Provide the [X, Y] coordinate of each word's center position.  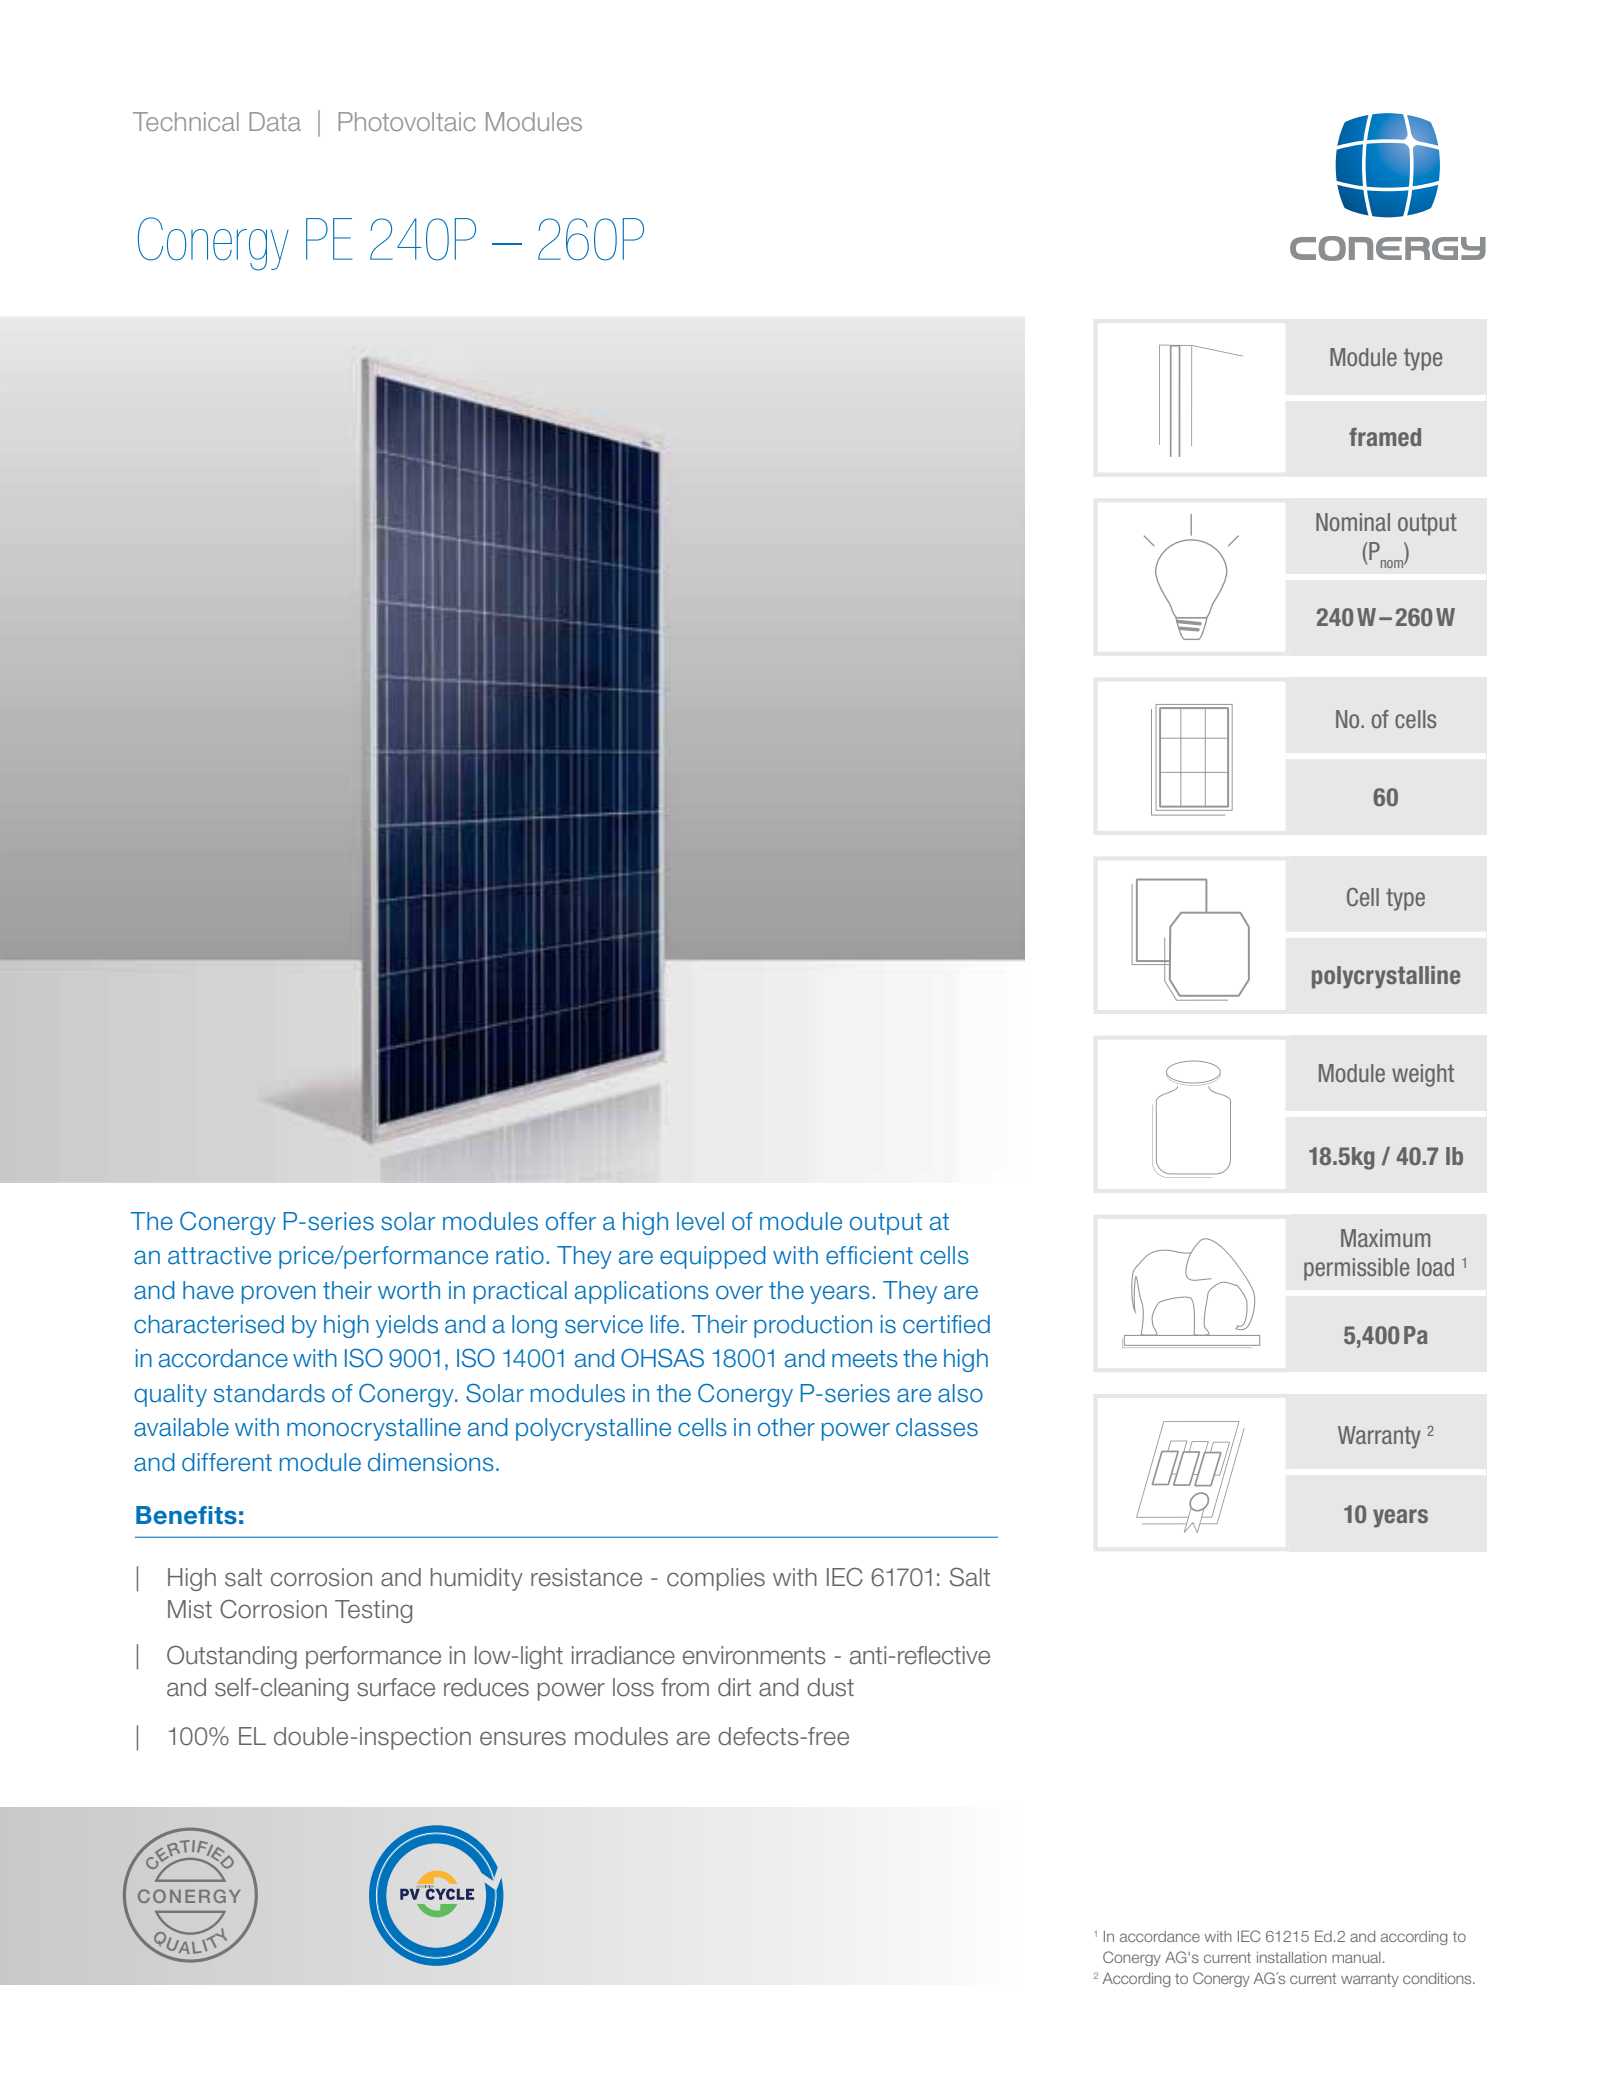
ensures [523, 1738]
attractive [219, 1255]
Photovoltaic [407, 121]
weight [1423, 1075]
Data [275, 121]
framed [1385, 437]
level [700, 1221]
